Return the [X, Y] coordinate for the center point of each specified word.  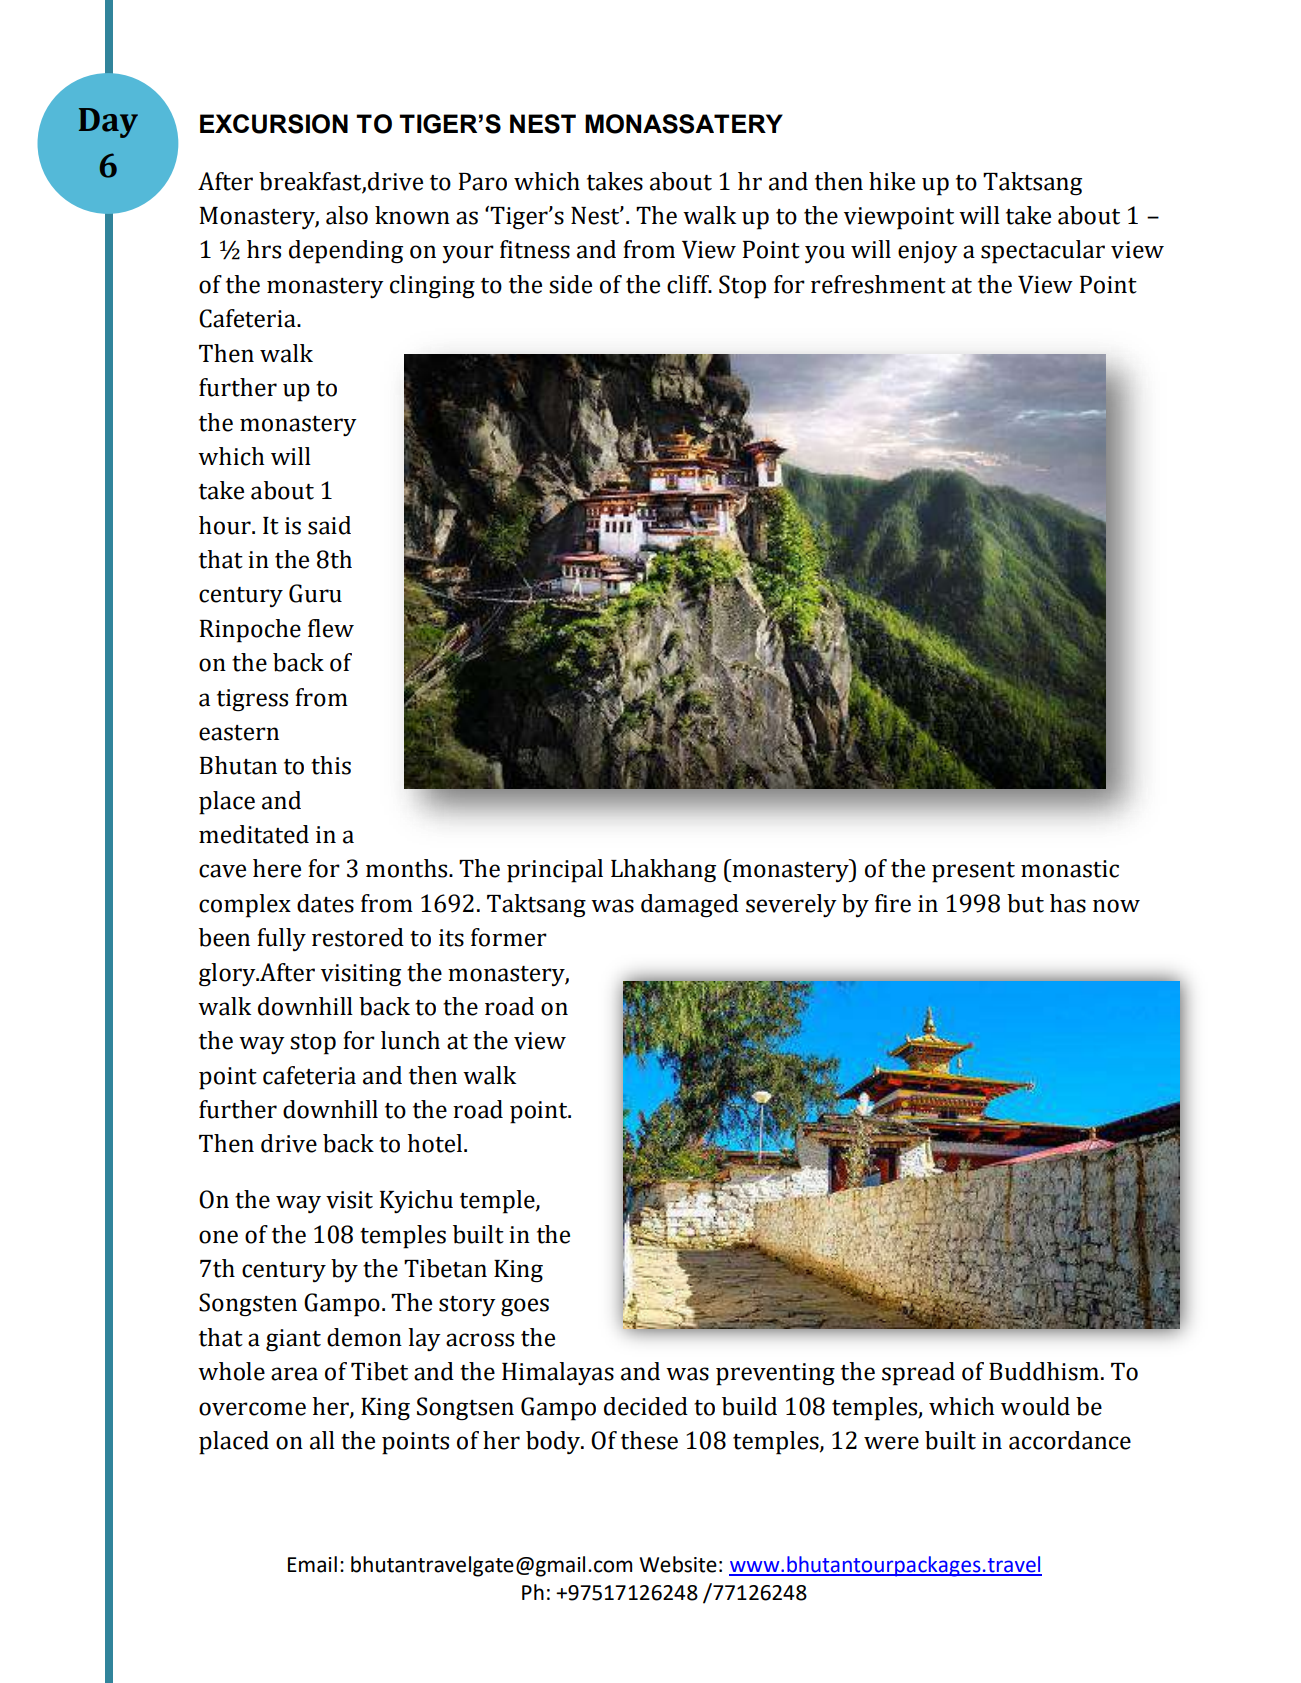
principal [555, 871]
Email [312, 1564]
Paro [483, 182]
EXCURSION [274, 124]
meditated [254, 834]
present [973, 872]
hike [892, 181]
